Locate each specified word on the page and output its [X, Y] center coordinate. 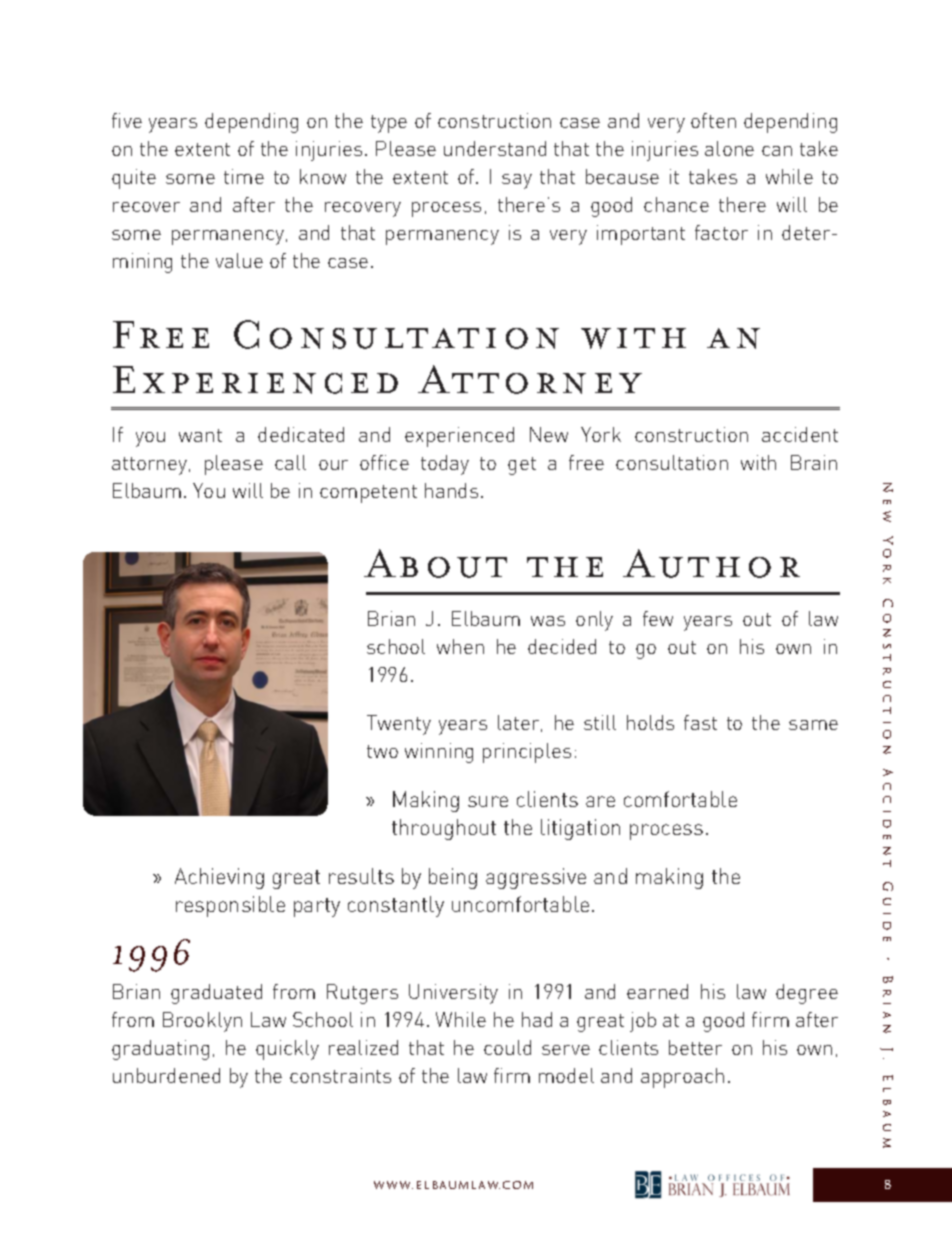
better [695, 1047]
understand [495, 148]
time [244, 176]
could [507, 1047]
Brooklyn [202, 1022]
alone [729, 148]
